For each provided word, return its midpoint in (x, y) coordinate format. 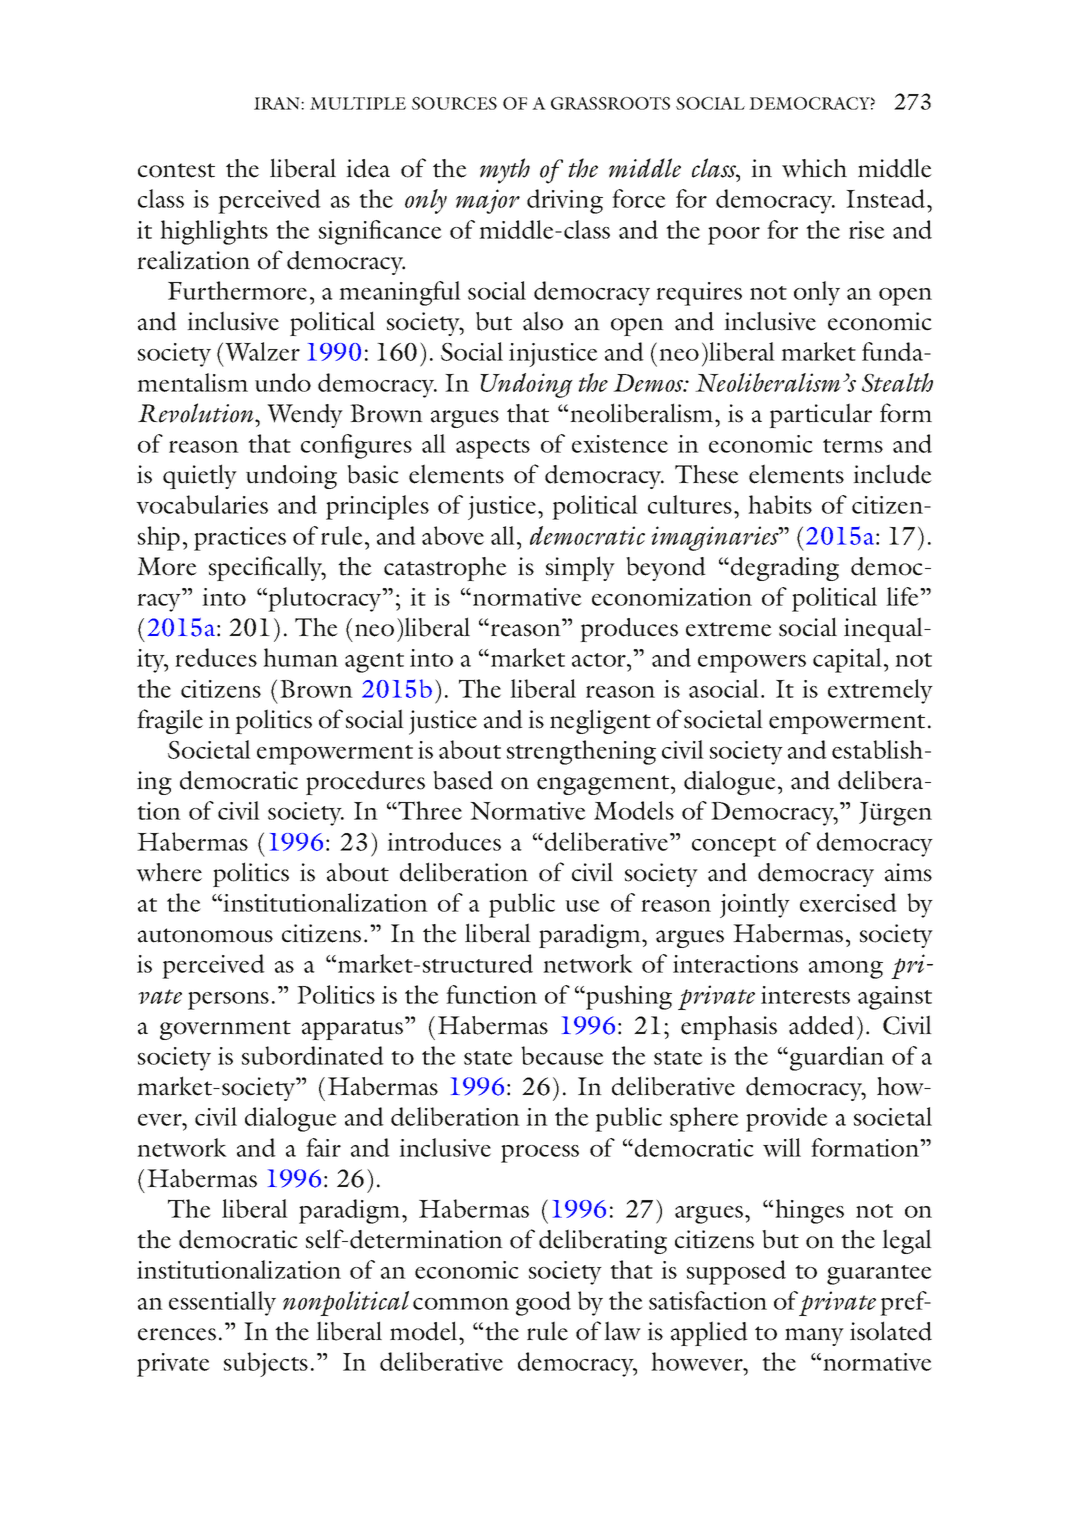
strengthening (581, 752)
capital (847, 660)
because (562, 1055)
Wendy (305, 416)
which (814, 168)
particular (820, 415)
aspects (493, 449)
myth (505, 171)
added (821, 1025)
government (225, 1030)
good (543, 1303)
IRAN (278, 103)
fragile (170, 721)
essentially (222, 1303)
